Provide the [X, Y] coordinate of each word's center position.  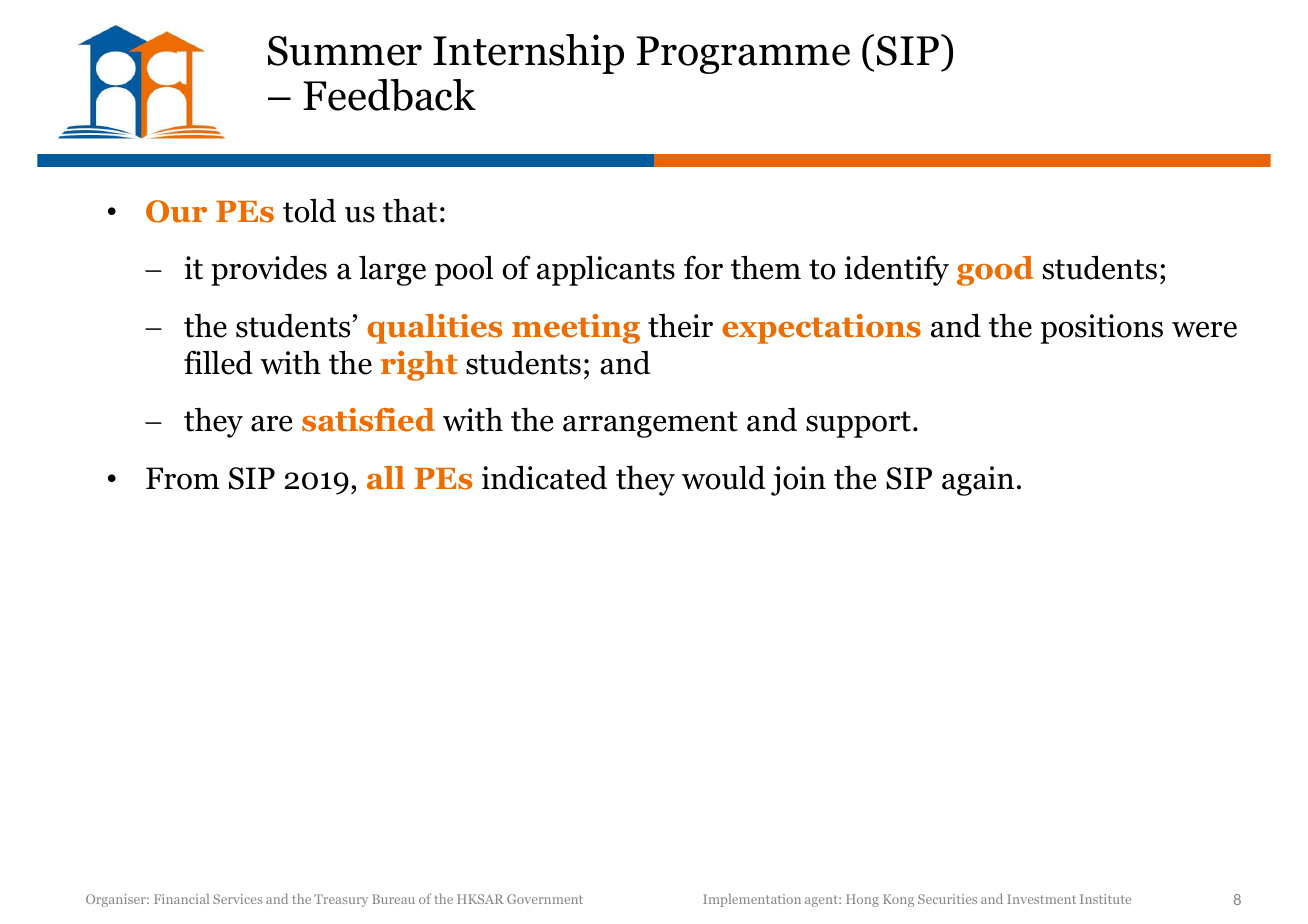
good [995, 271]
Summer [345, 51]
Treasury [341, 900]
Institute [1105, 899]
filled [218, 362]
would [724, 477]
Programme [743, 55]
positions [1102, 329]
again [978, 481]
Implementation [752, 900]
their [680, 326]
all [386, 478]
